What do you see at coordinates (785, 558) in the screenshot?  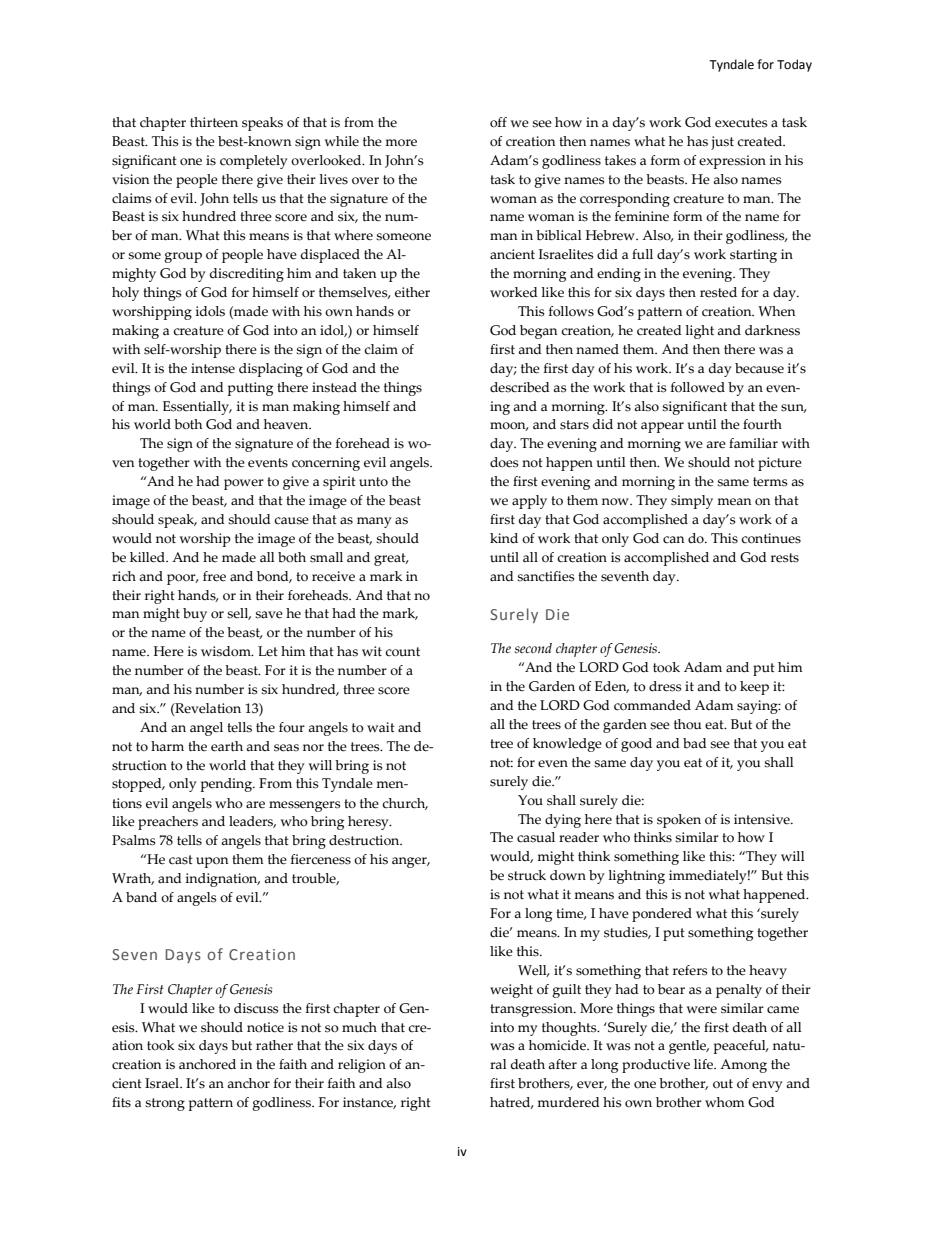 I see `rests` at bounding box center [785, 558].
